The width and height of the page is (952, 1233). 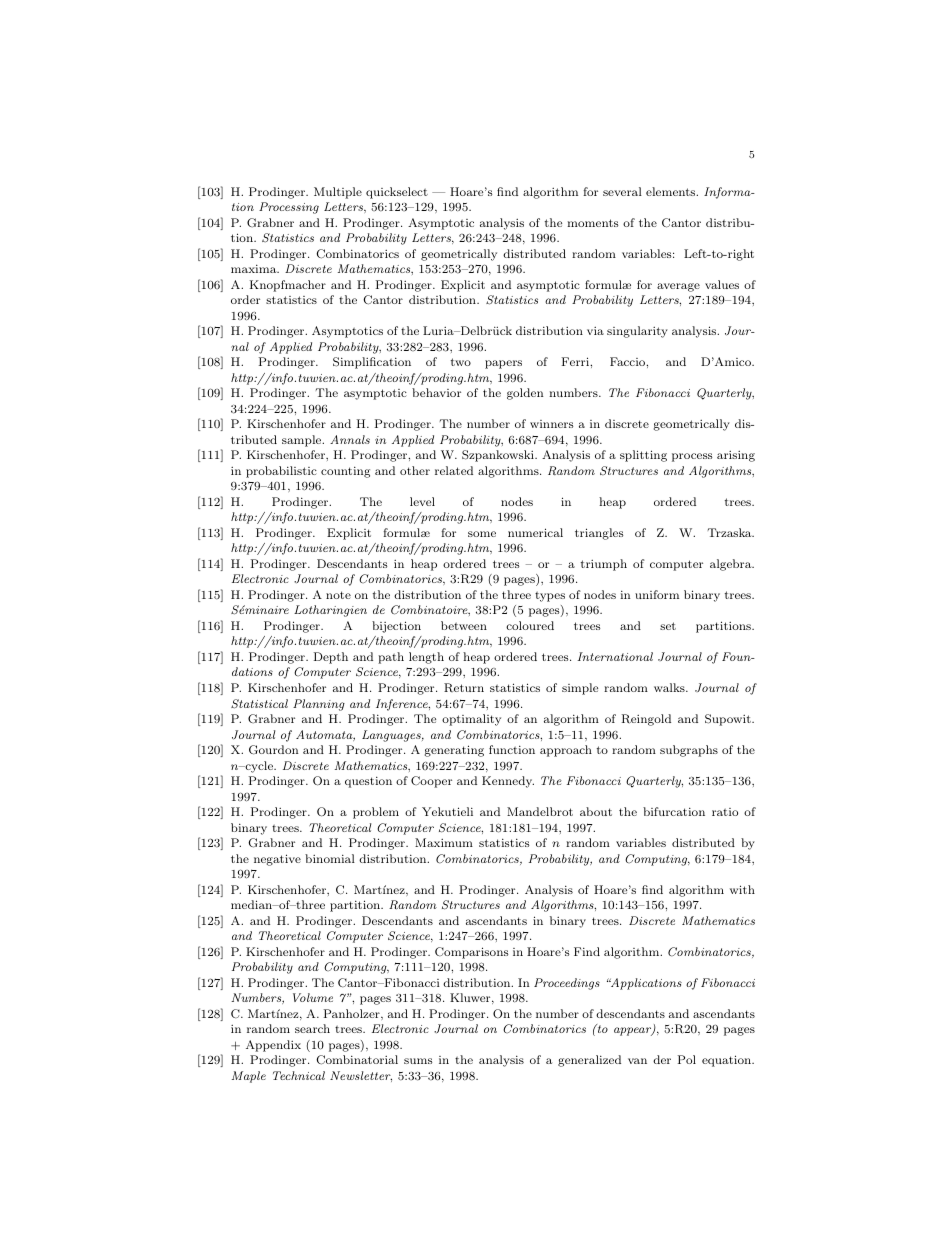 What do you see at coordinates (331, 658) in the page?
I see `Depth` at bounding box center [331, 658].
